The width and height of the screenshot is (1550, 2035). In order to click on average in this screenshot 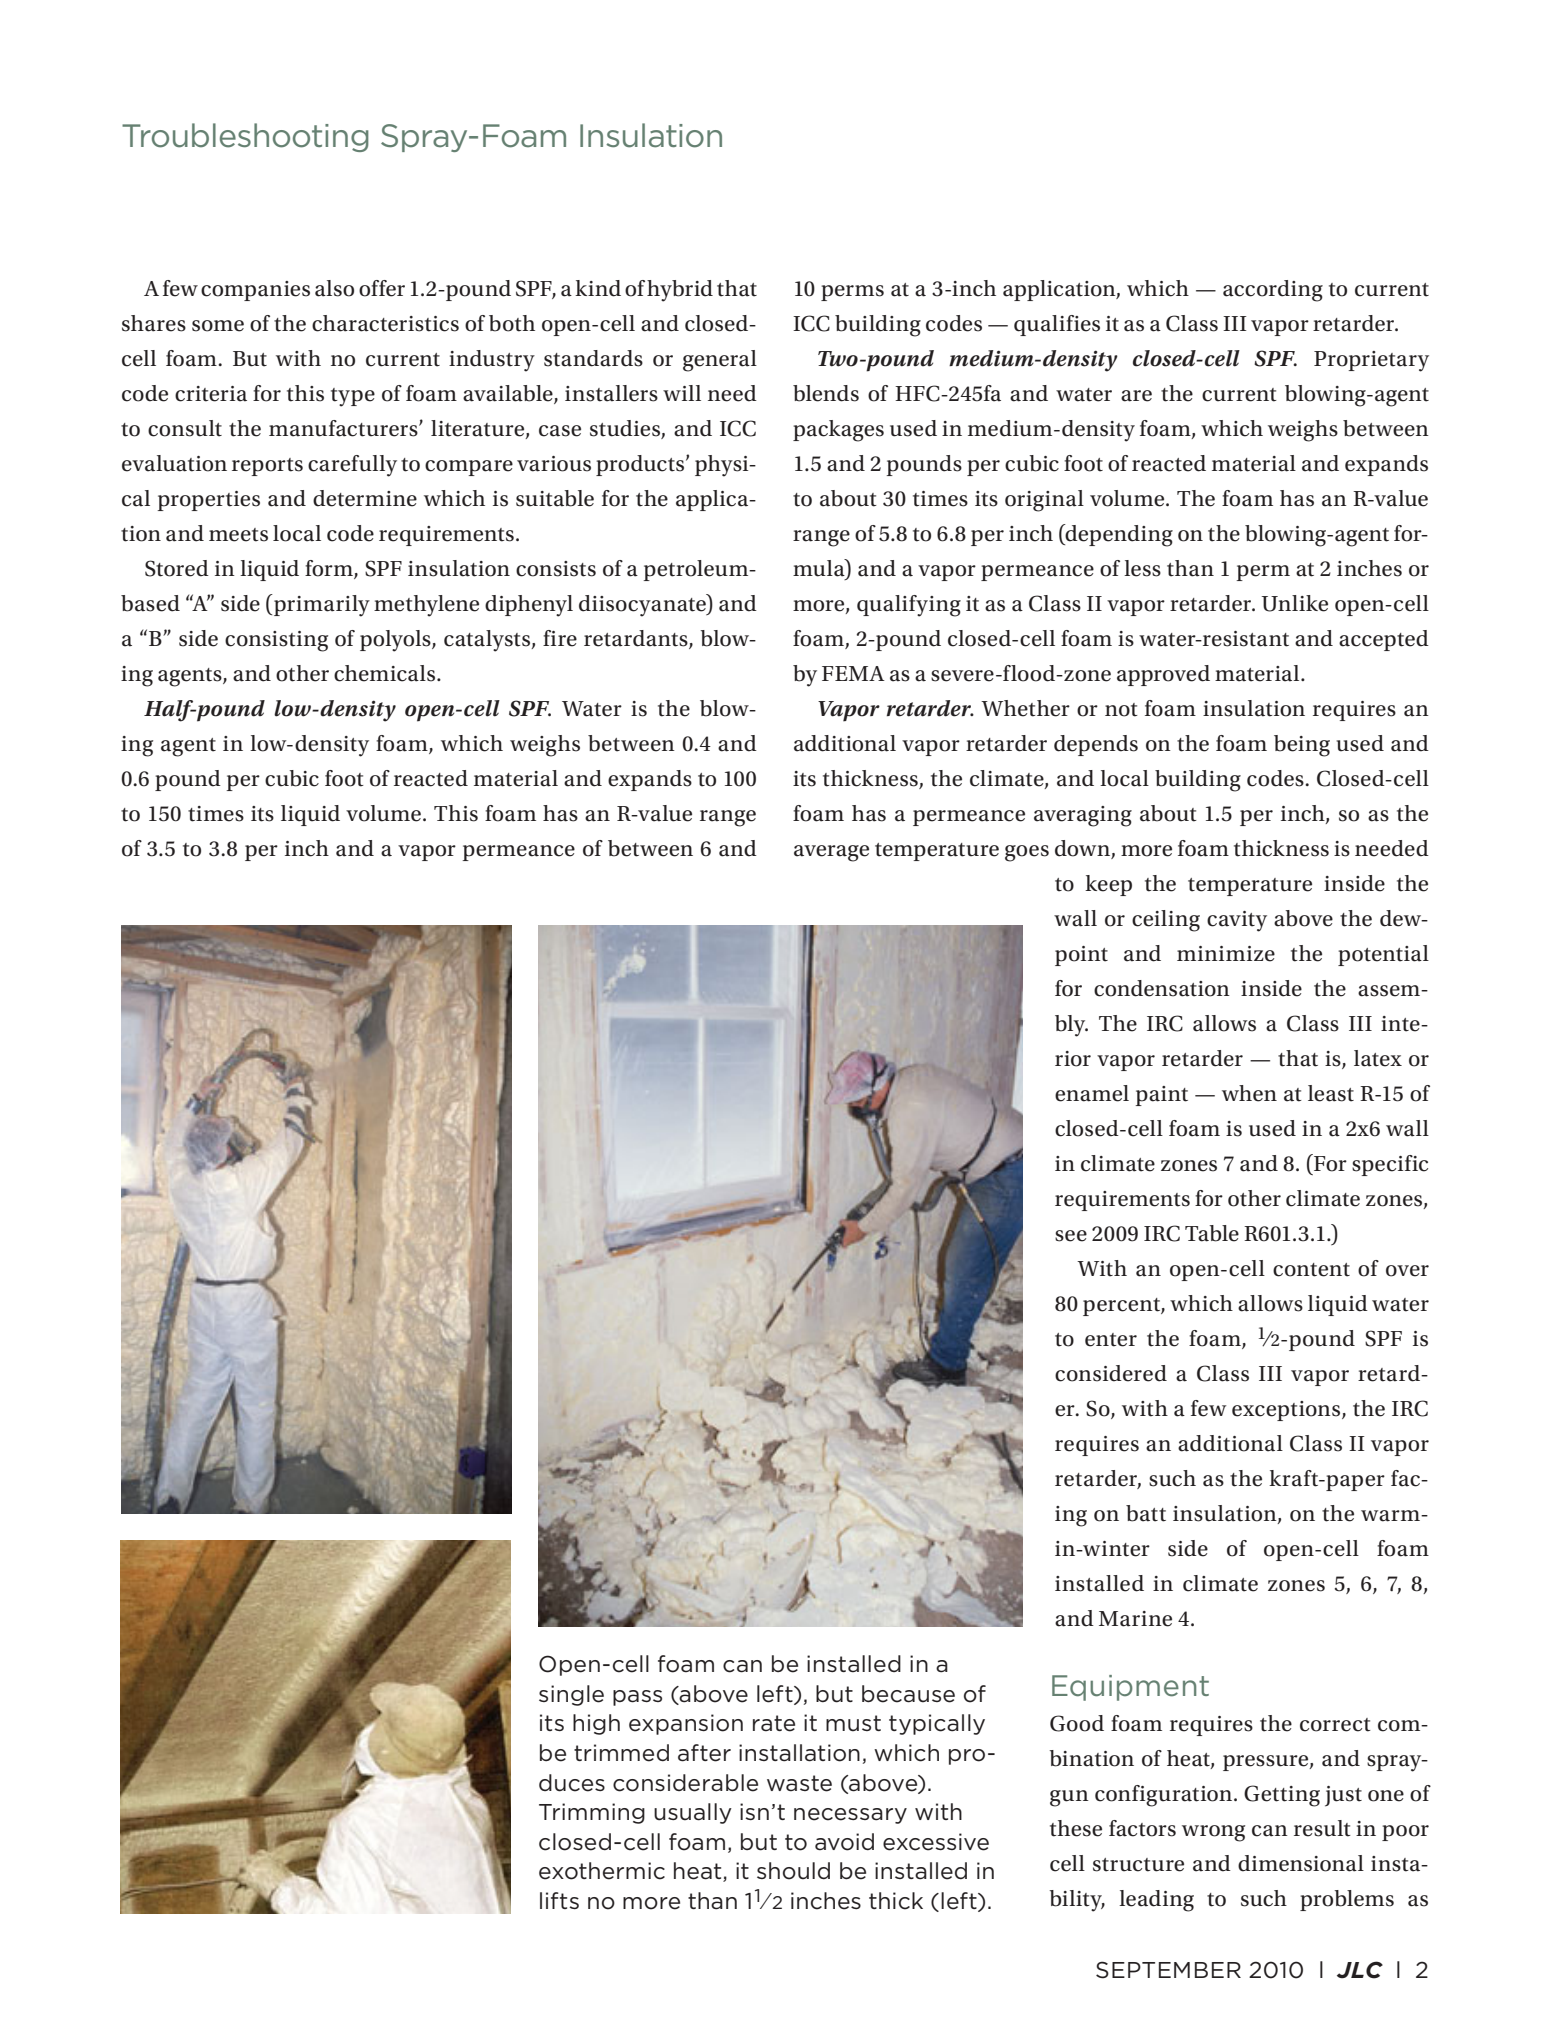, I will do `click(831, 853)`.
